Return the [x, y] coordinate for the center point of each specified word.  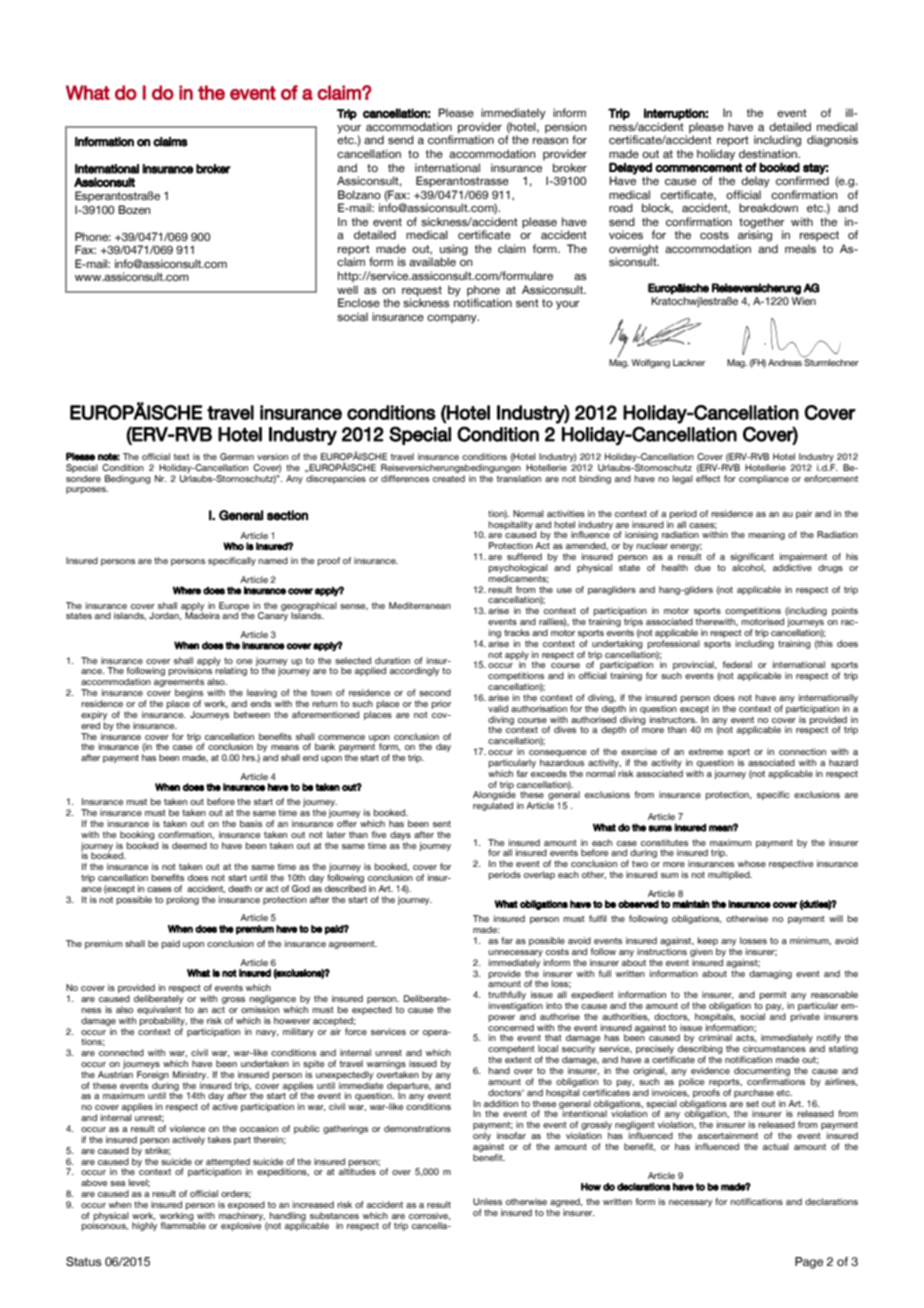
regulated [493, 806]
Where [187, 590]
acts [746, 1038]
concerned [511, 1027]
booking [137, 835]
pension [566, 129]
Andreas [785, 362]
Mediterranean [420, 605]
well [347, 289]
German [237, 456]
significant [752, 557]
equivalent [159, 1010]
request [422, 291]
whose [752, 863]
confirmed [802, 179]
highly [144, 1226]
